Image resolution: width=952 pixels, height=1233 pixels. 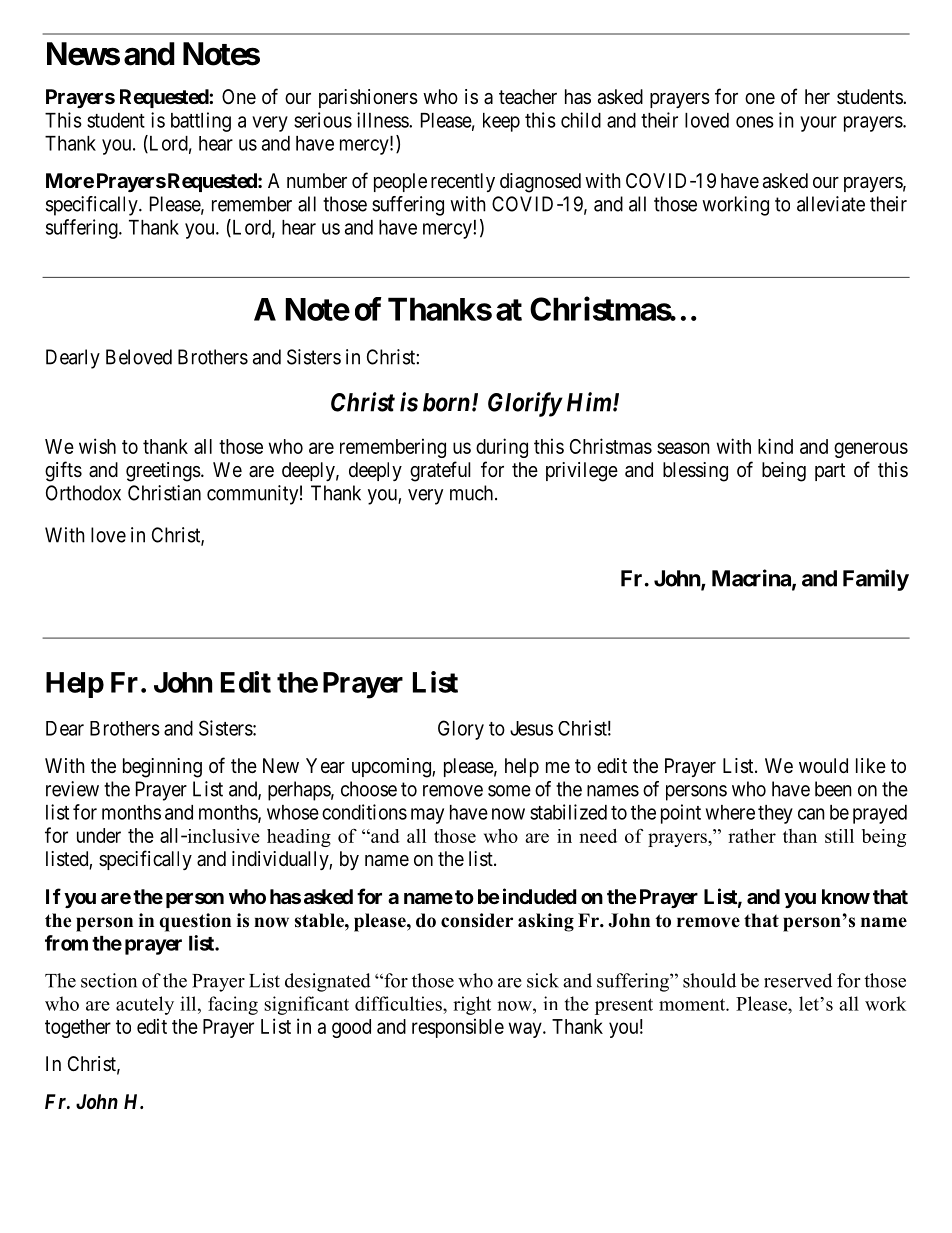 What do you see at coordinates (830, 472) in the document?
I see `part` at bounding box center [830, 472].
